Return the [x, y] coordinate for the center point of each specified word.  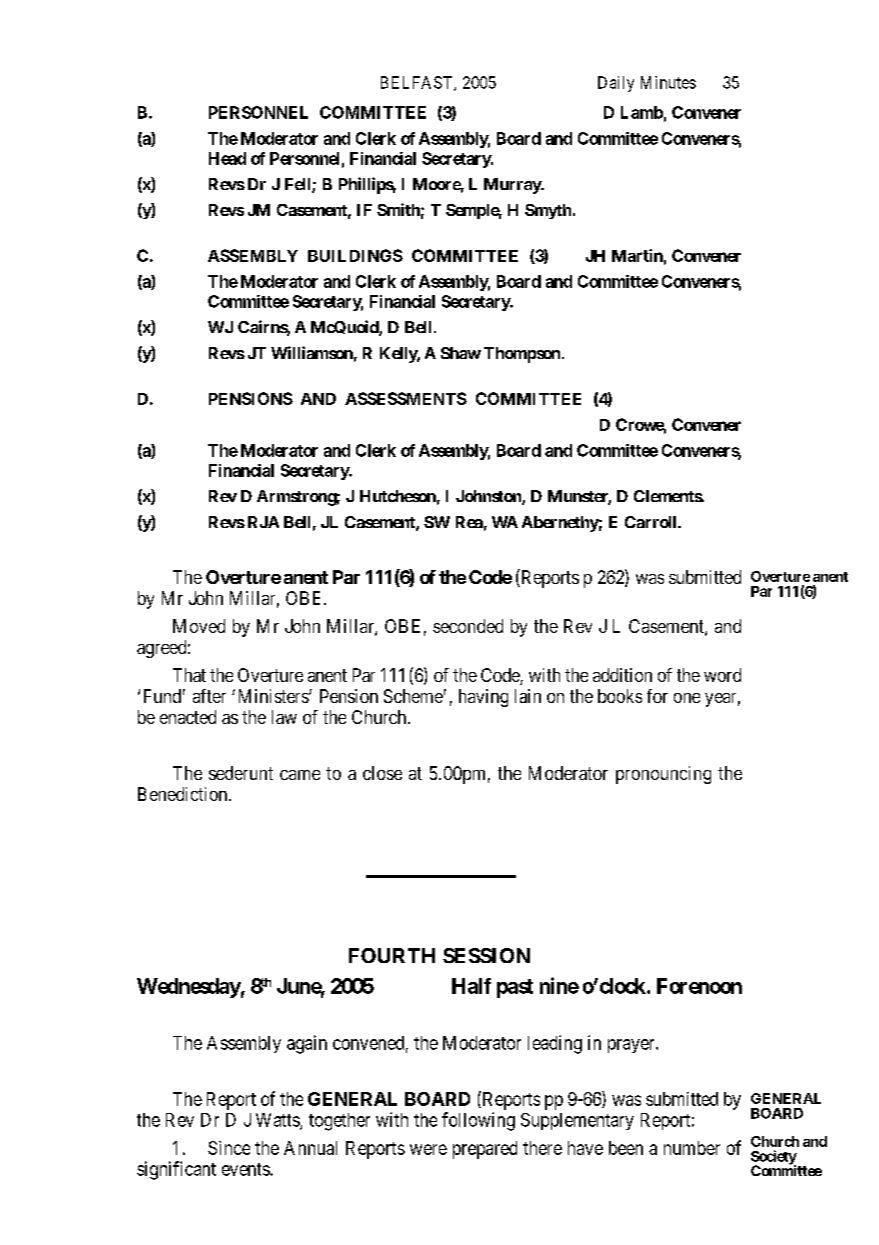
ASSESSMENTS [406, 398]
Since [229, 1148]
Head [227, 158]
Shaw [461, 353]
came [300, 775]
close [382, 773]
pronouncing [663, 775]
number [692, 1148]
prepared [485, 1150]
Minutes [668, 82]
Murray [513, 186]
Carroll [652, 522]
